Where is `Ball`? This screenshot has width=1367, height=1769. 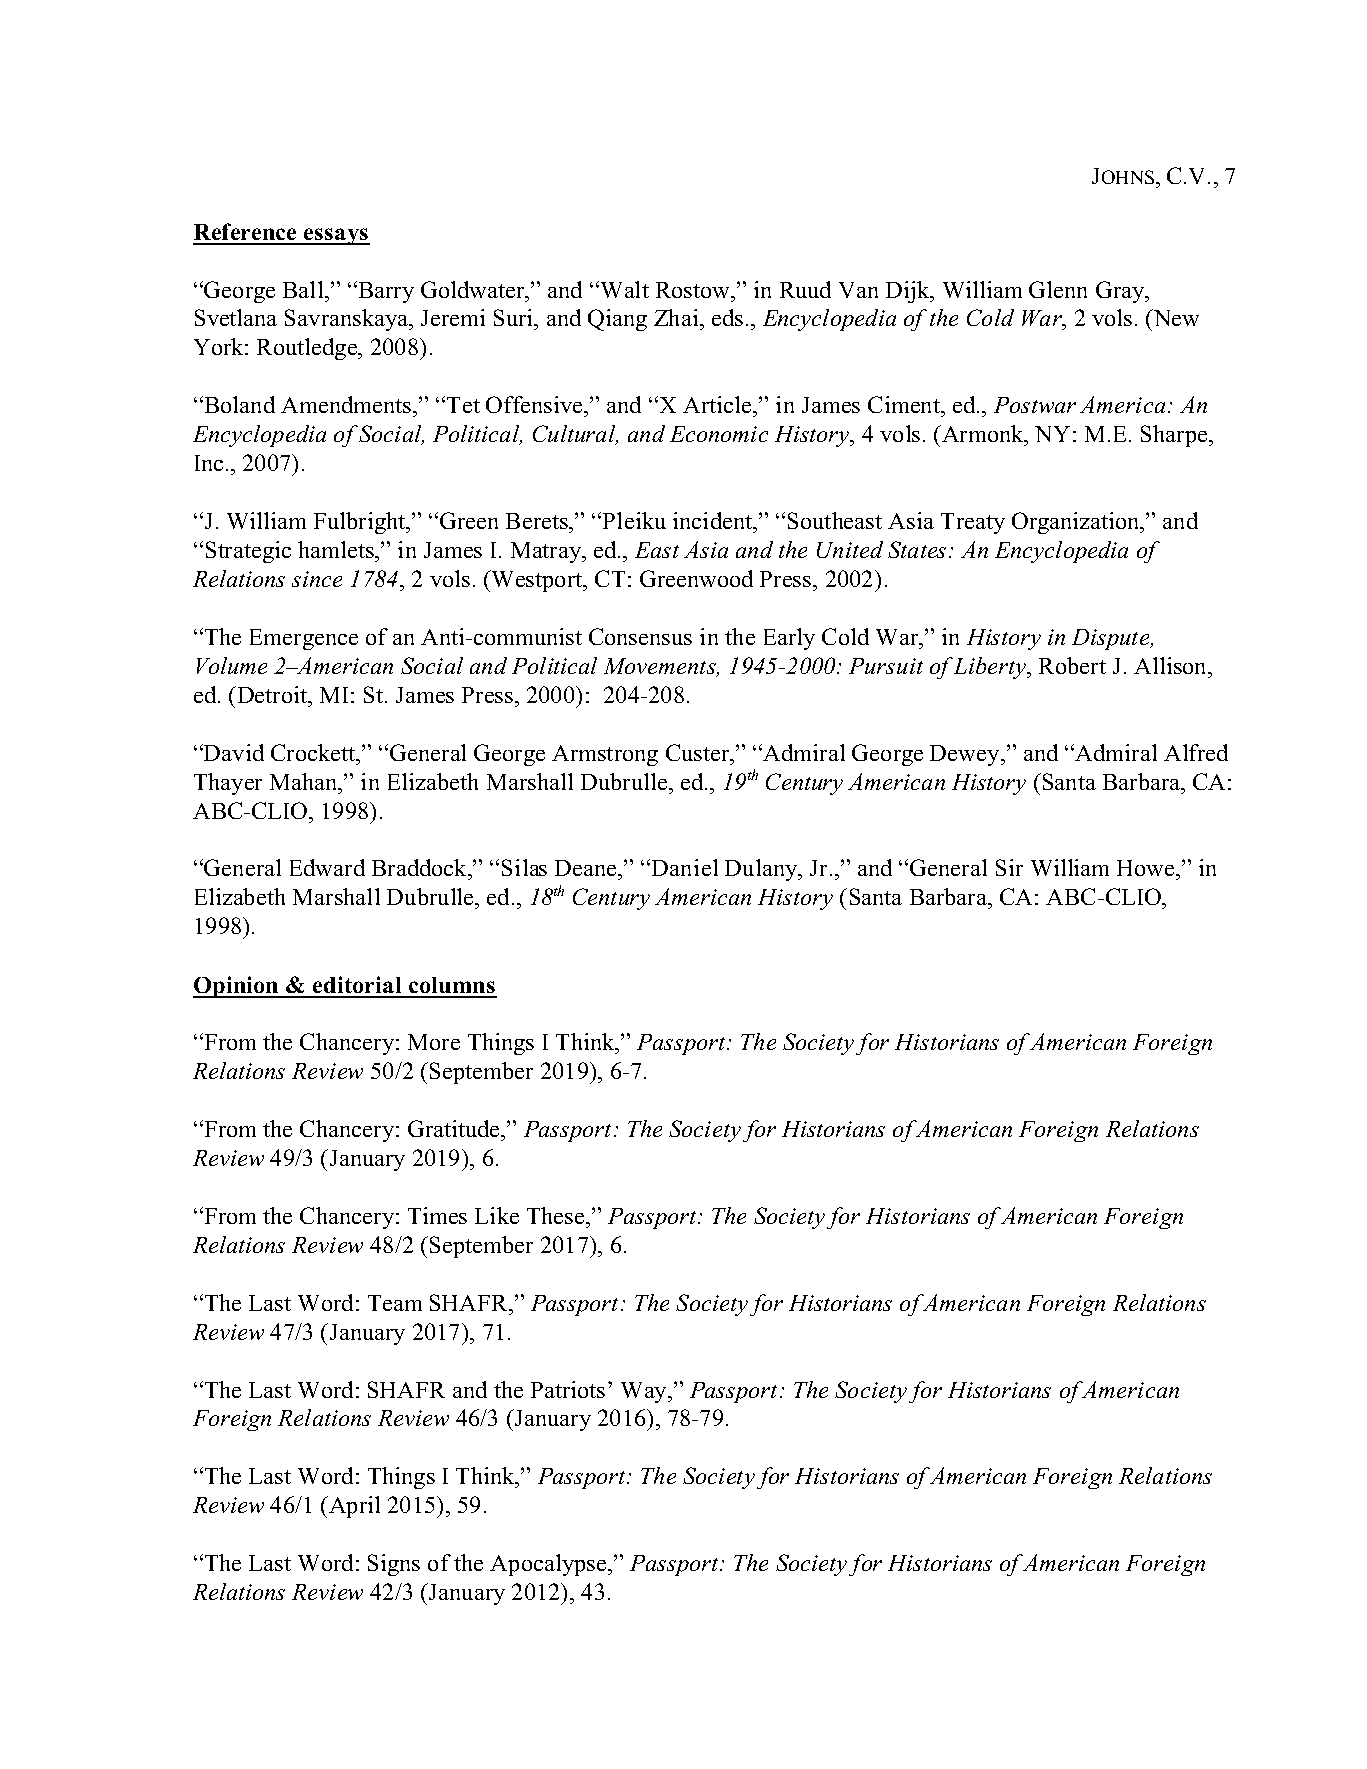
Ball is located at coordinates (303, 289).
